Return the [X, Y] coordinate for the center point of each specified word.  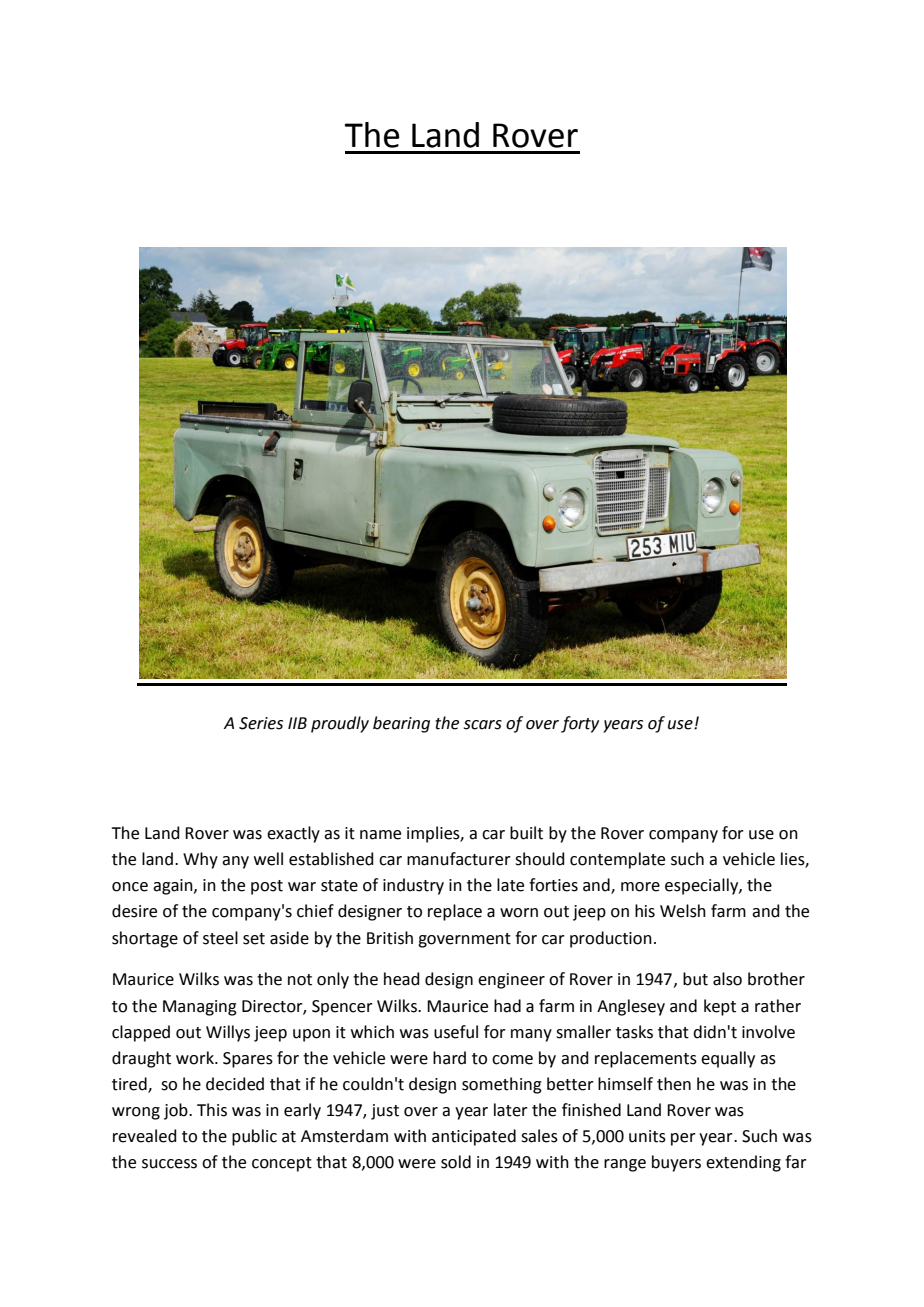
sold [456, 1162]
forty [580, 724]
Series [261, 723]
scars [483, 725]
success [169, 1164]
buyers [676, 1163]
